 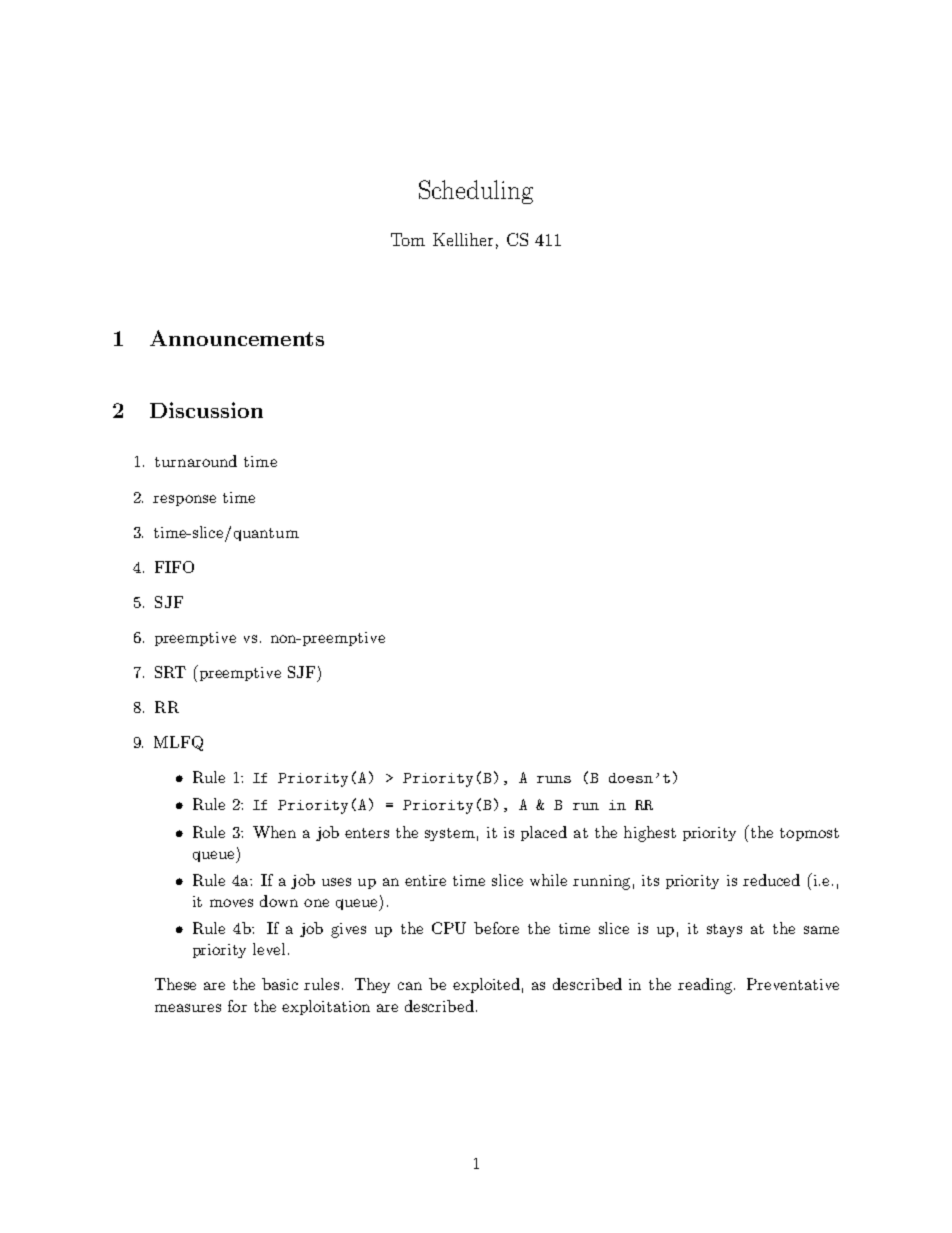 I want to click on Announcements, so click(x=237, y=338).
